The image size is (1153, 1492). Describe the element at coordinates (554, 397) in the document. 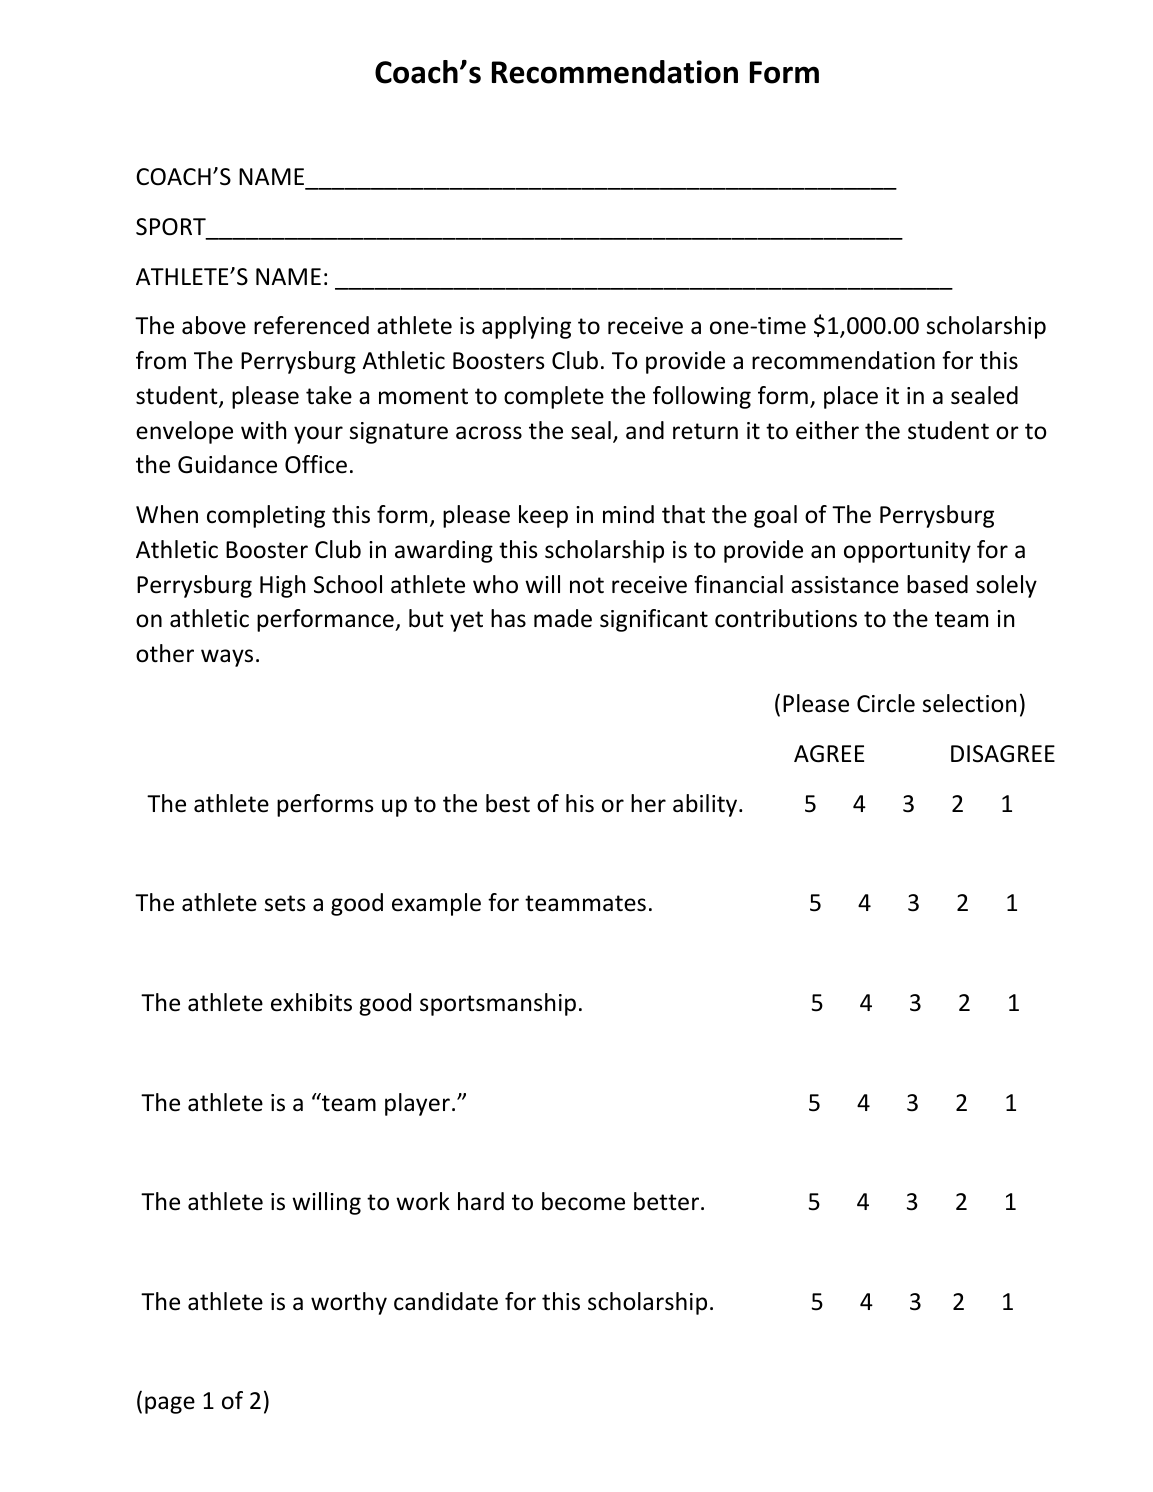

I see `complete` at that location.
